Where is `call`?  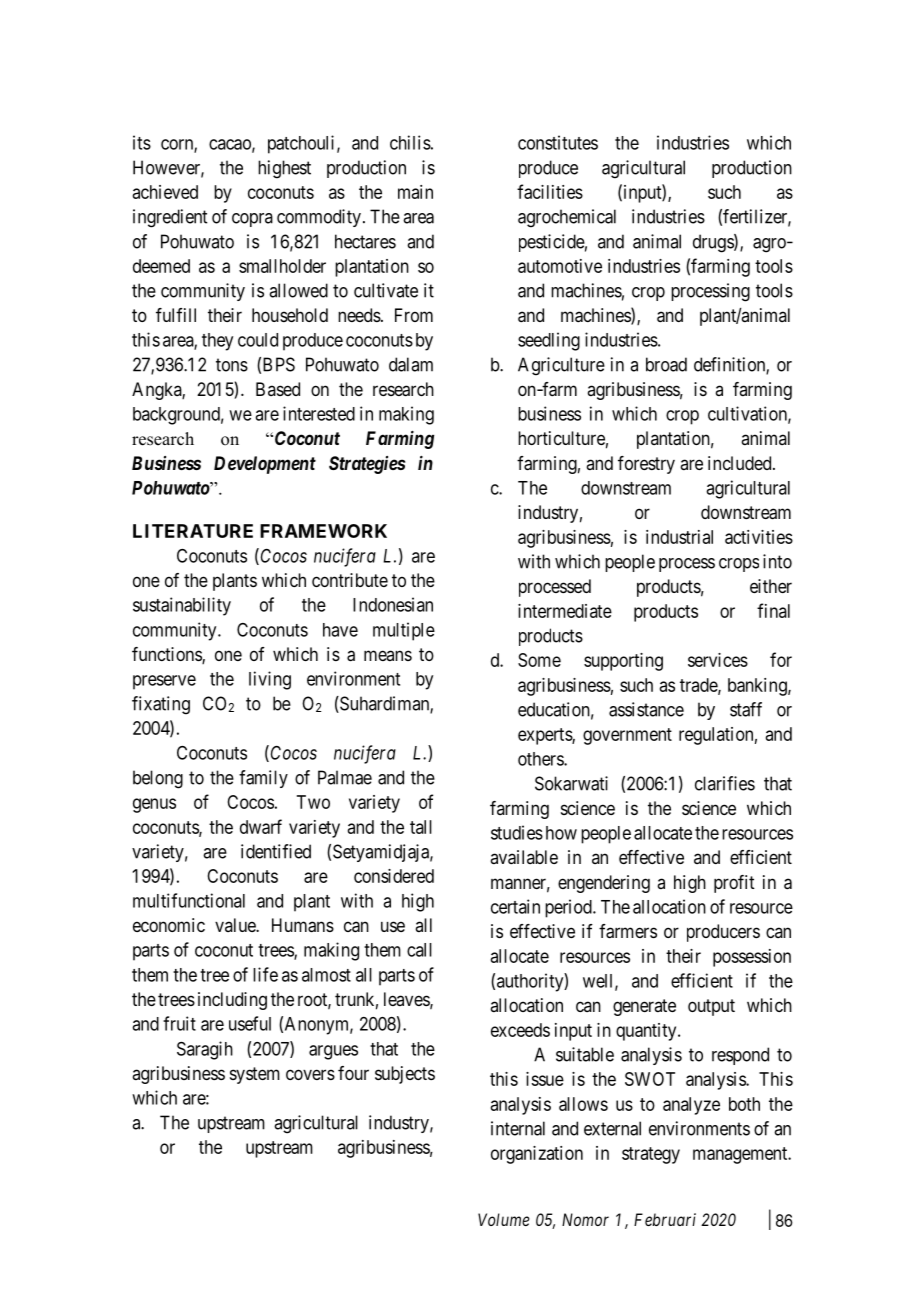 call is located at coordinates (419, 950).
